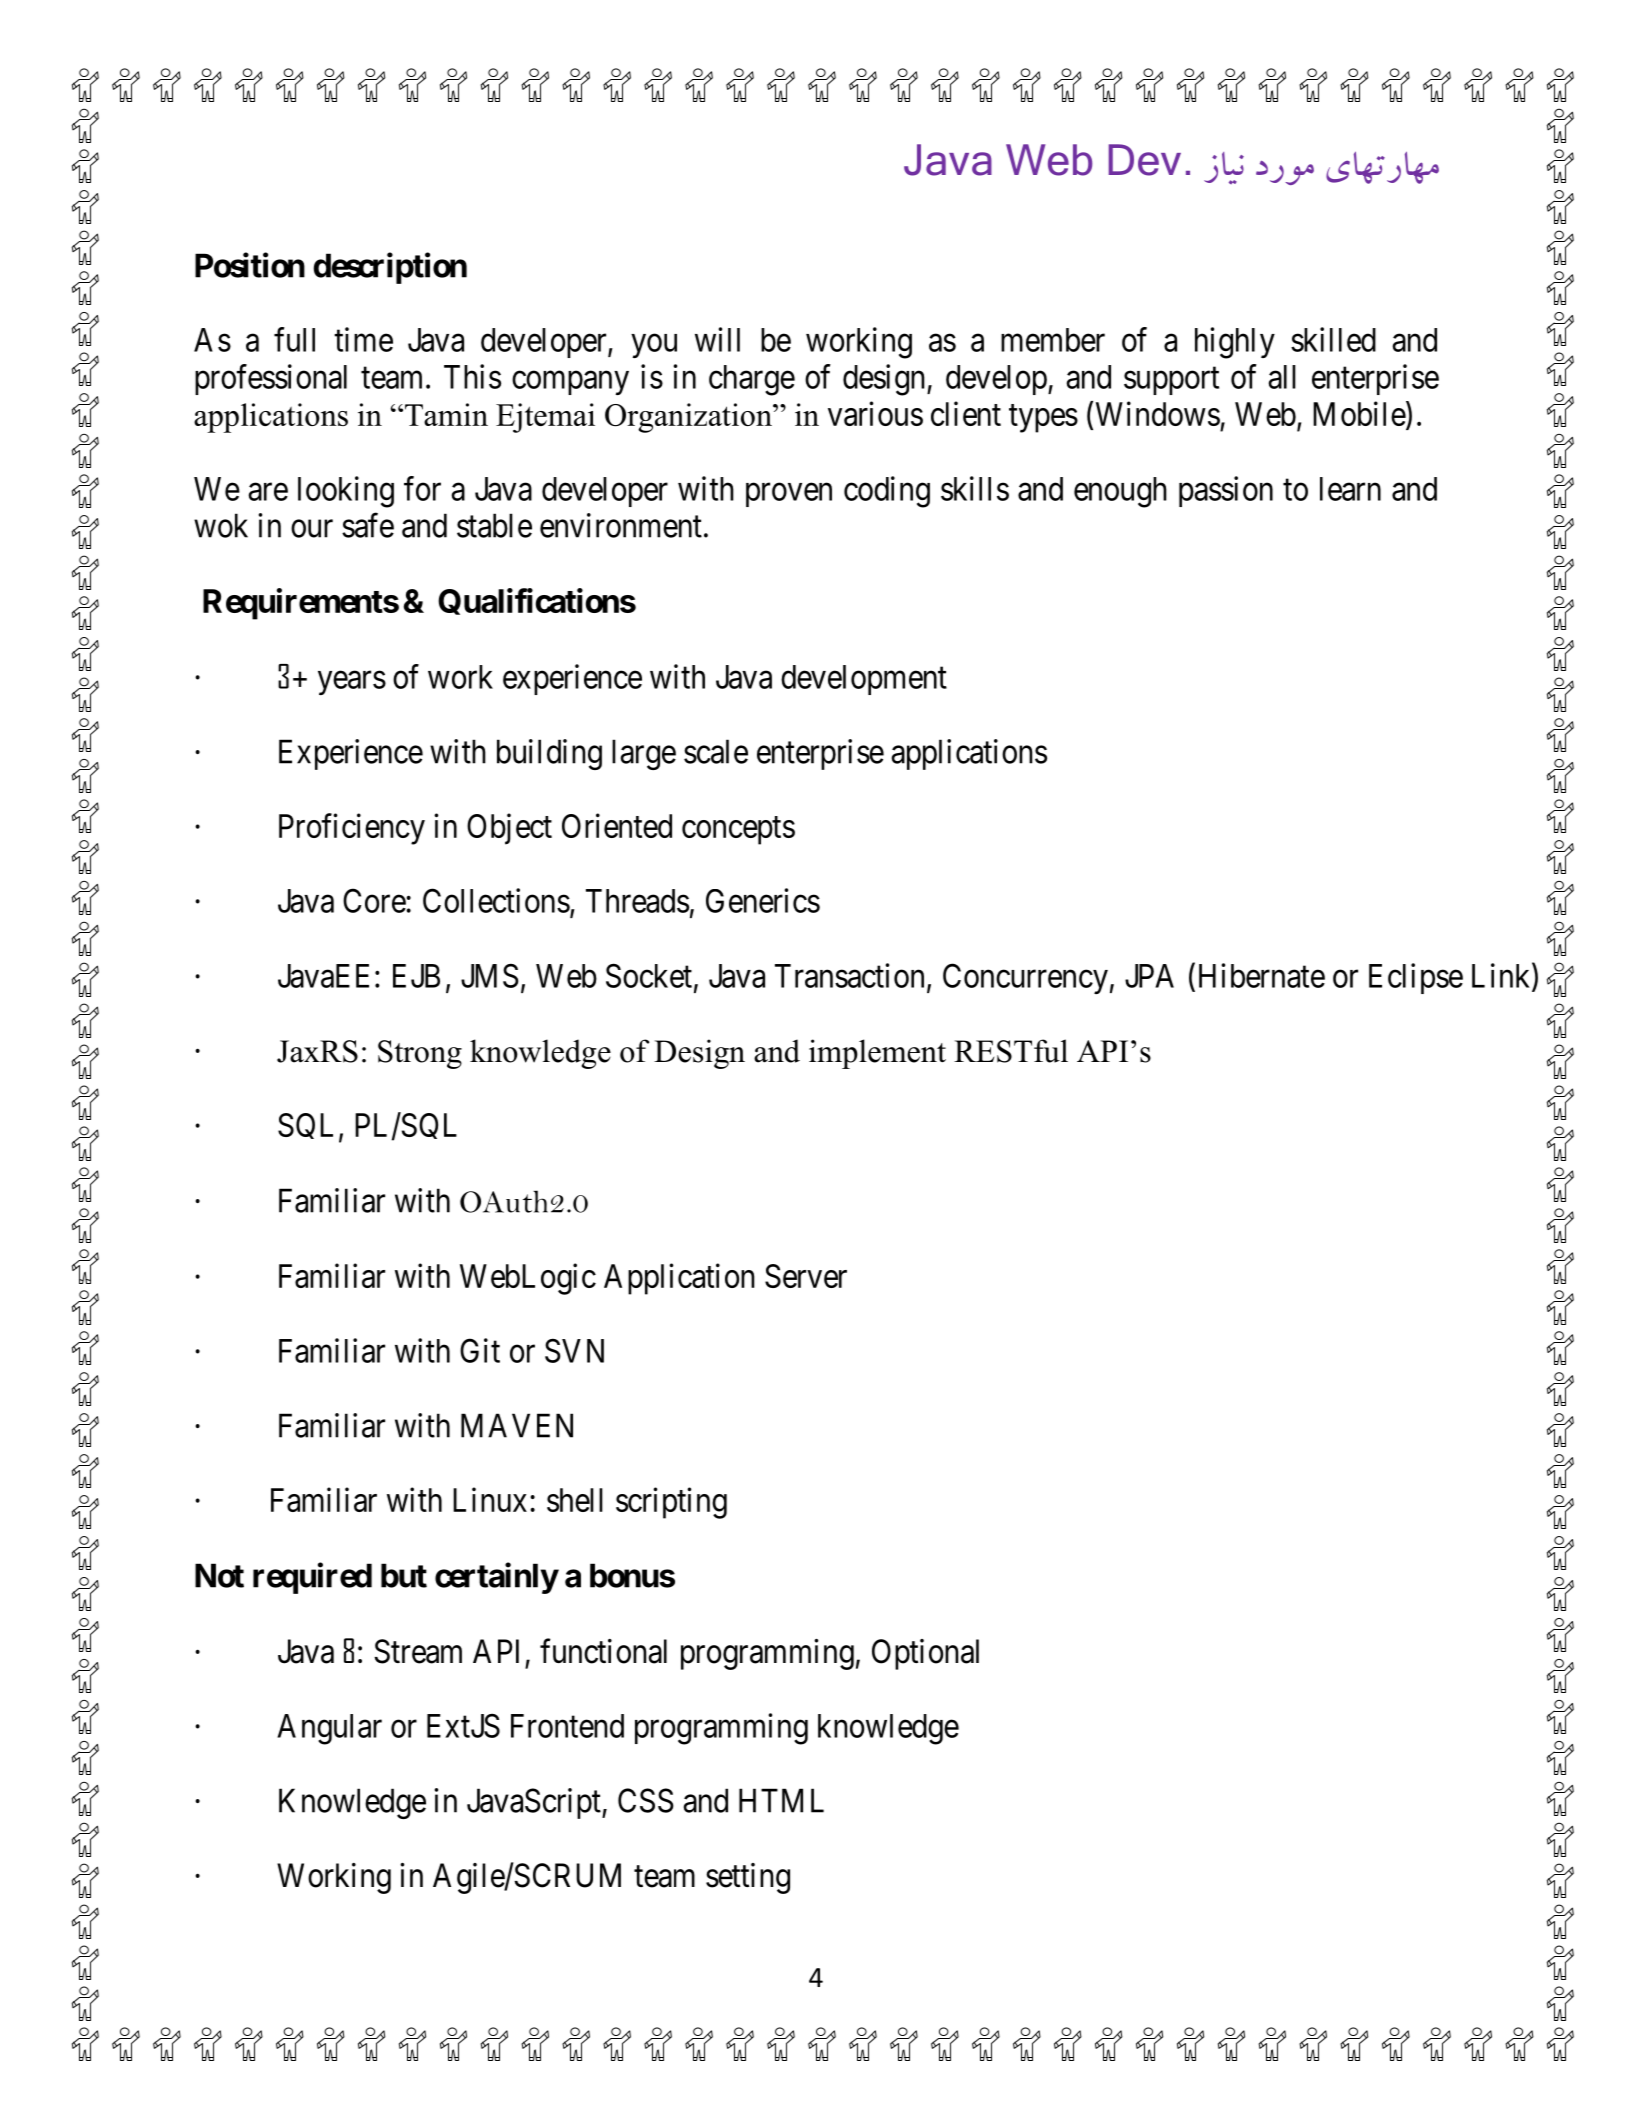 Image resolution: width=1644 pixels, height=2128 pixels. Describe the element at coordinates (716, 751) in the page. I see `scale` at that location.
